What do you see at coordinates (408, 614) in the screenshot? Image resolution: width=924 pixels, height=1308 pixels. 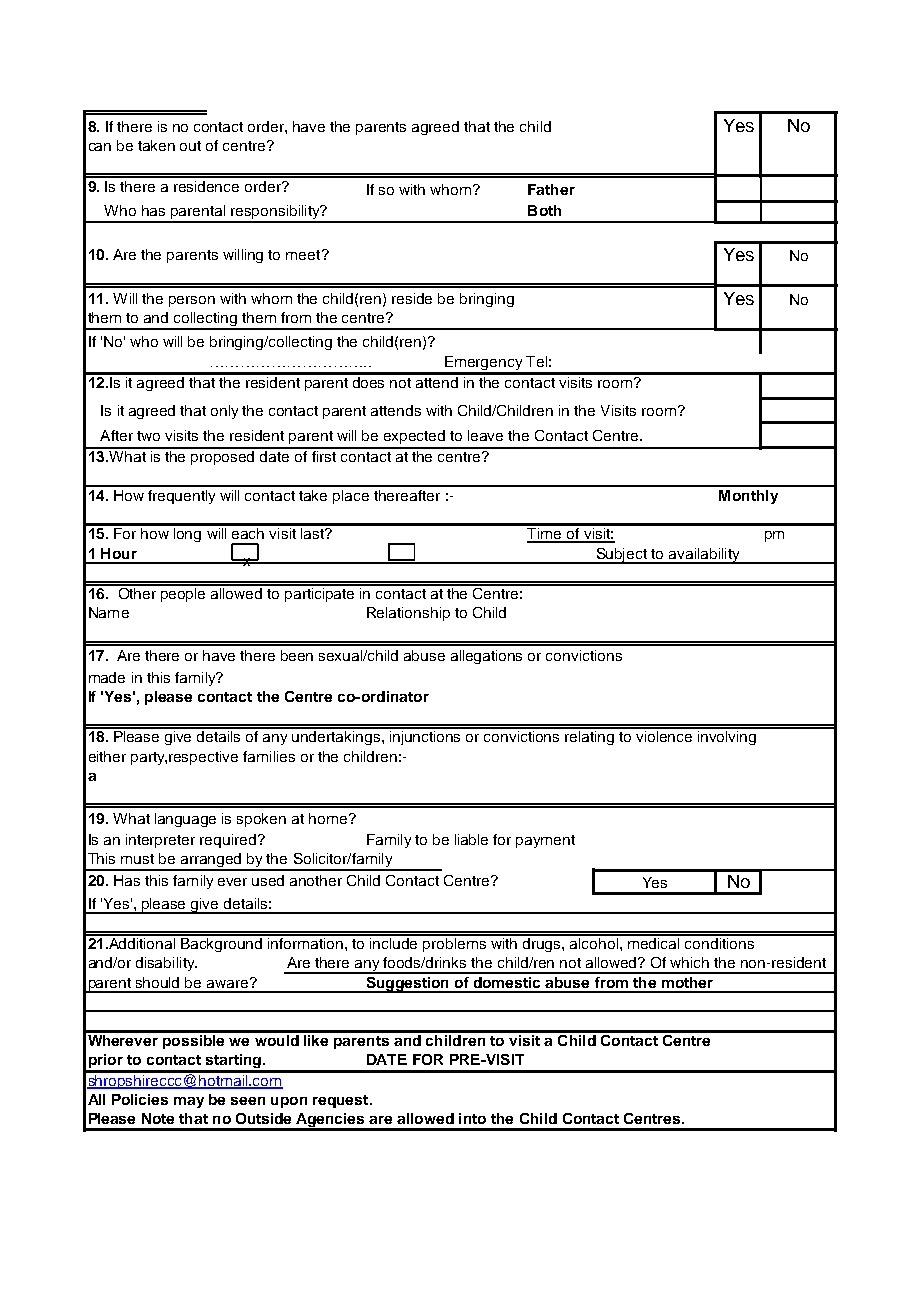 I see `Relationship` at bounding box center [408, 614].
